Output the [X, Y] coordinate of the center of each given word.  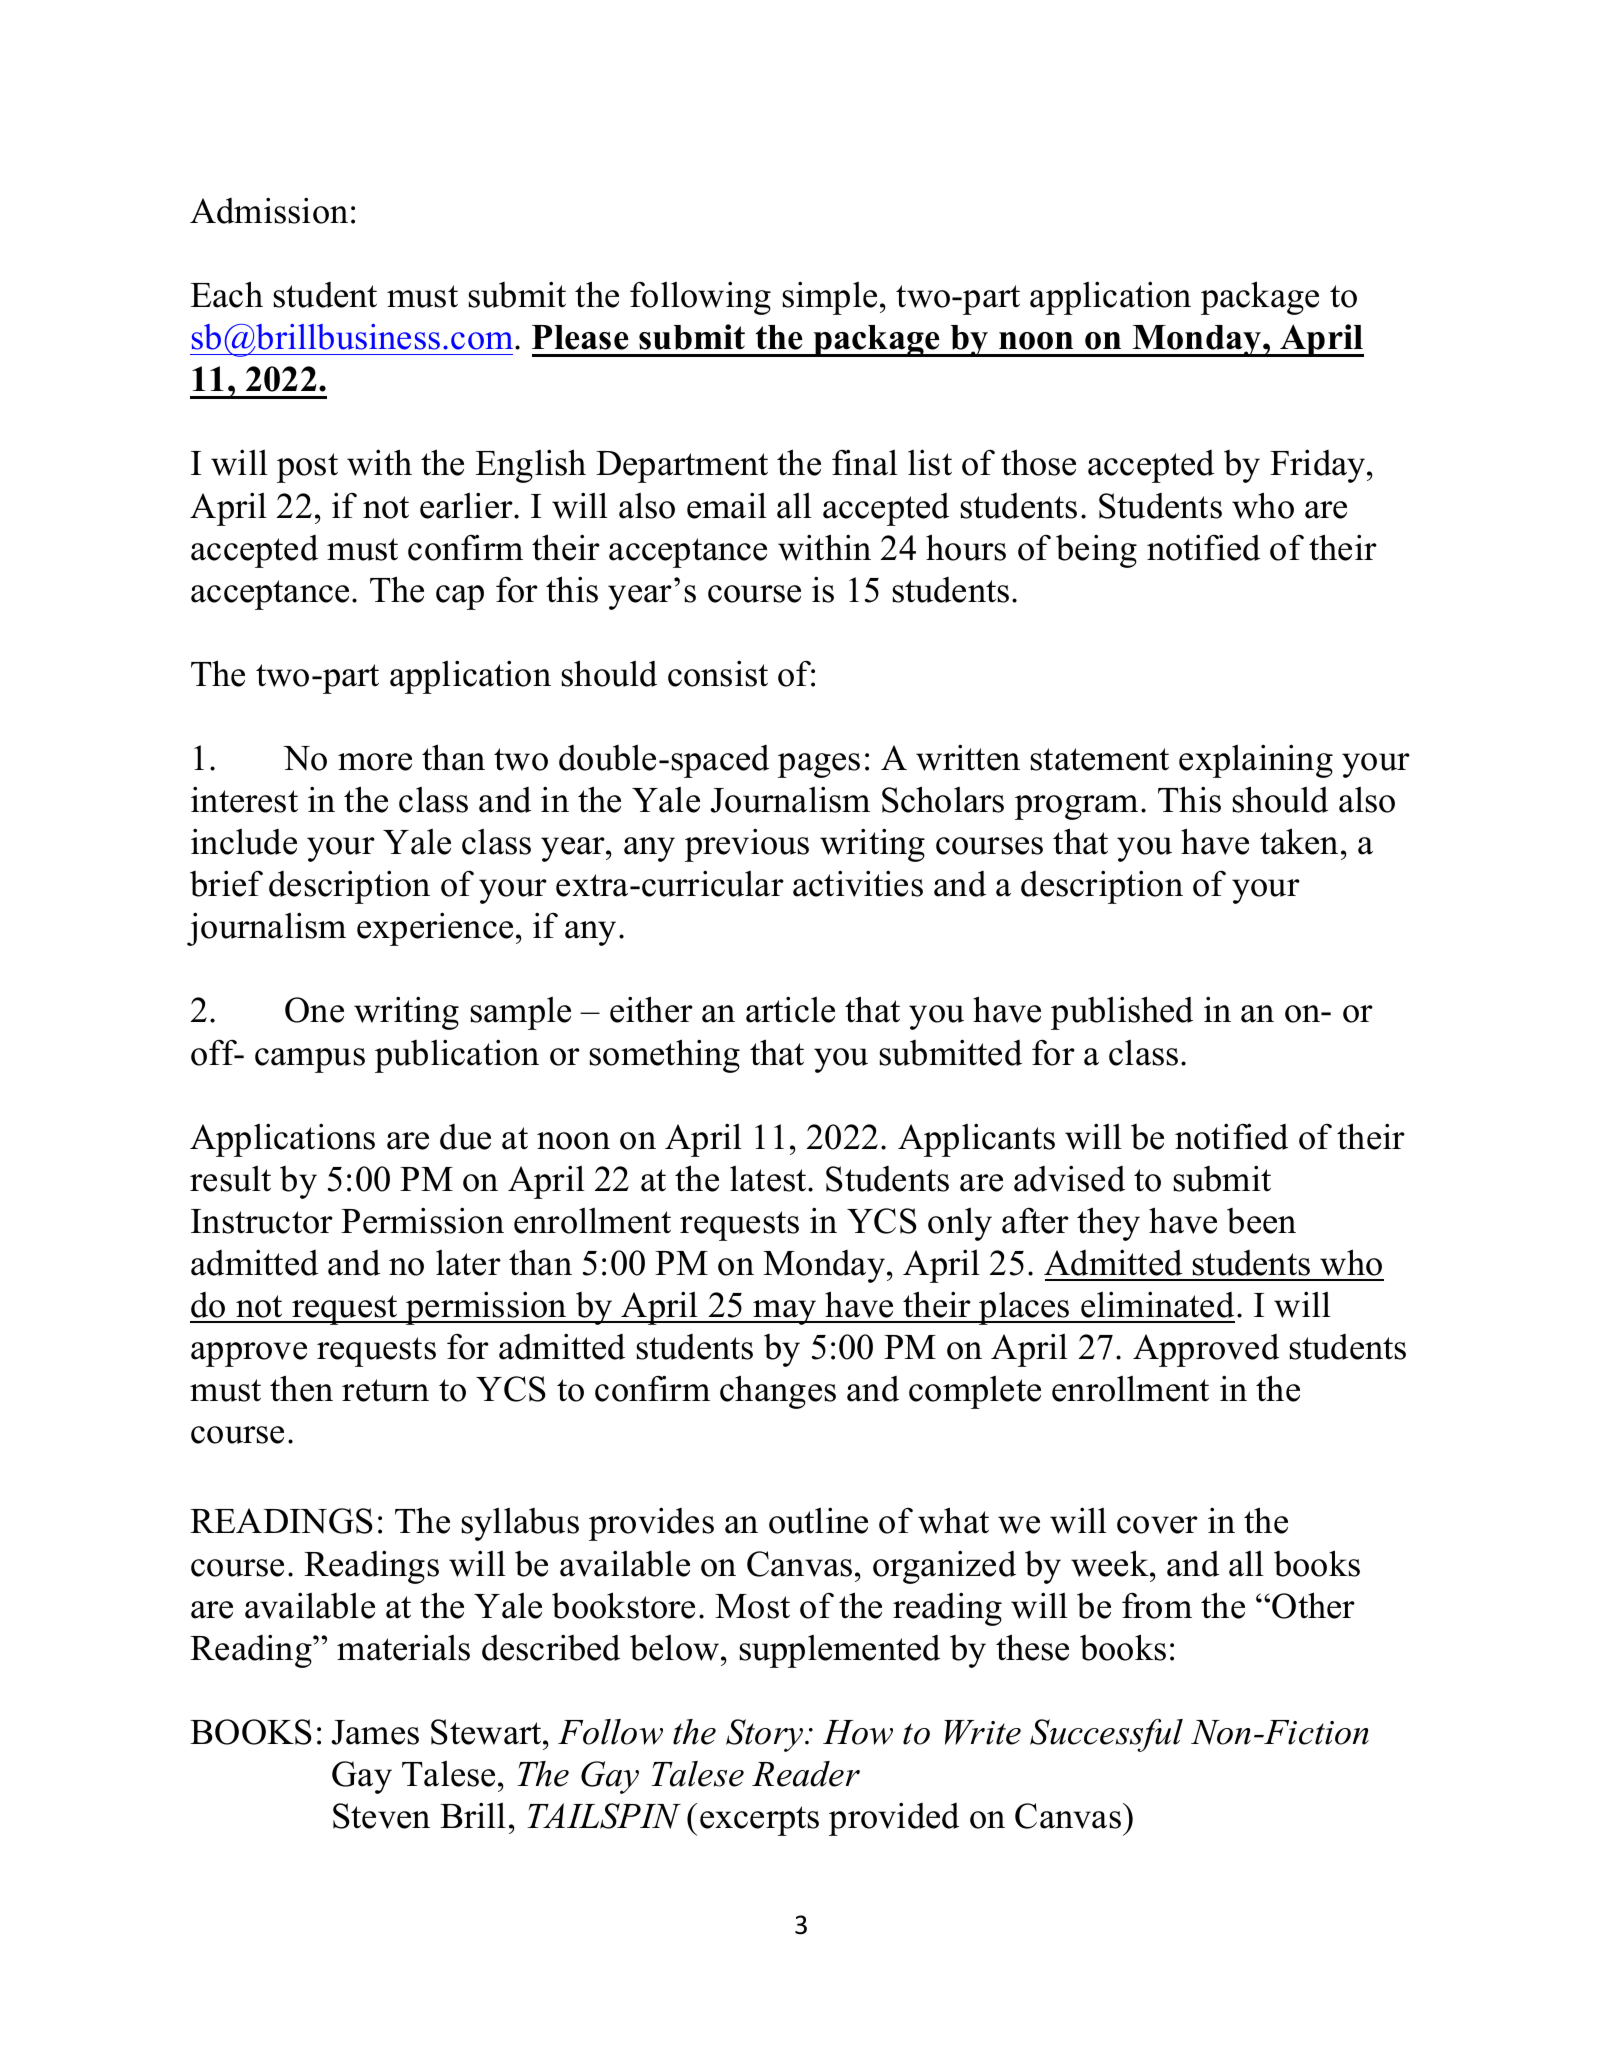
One [314, 1010]
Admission [269, 211]
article [790, 1010]
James [375, 1732]
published [1122, 1013]
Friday [1319, 466]
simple [830, 298]
